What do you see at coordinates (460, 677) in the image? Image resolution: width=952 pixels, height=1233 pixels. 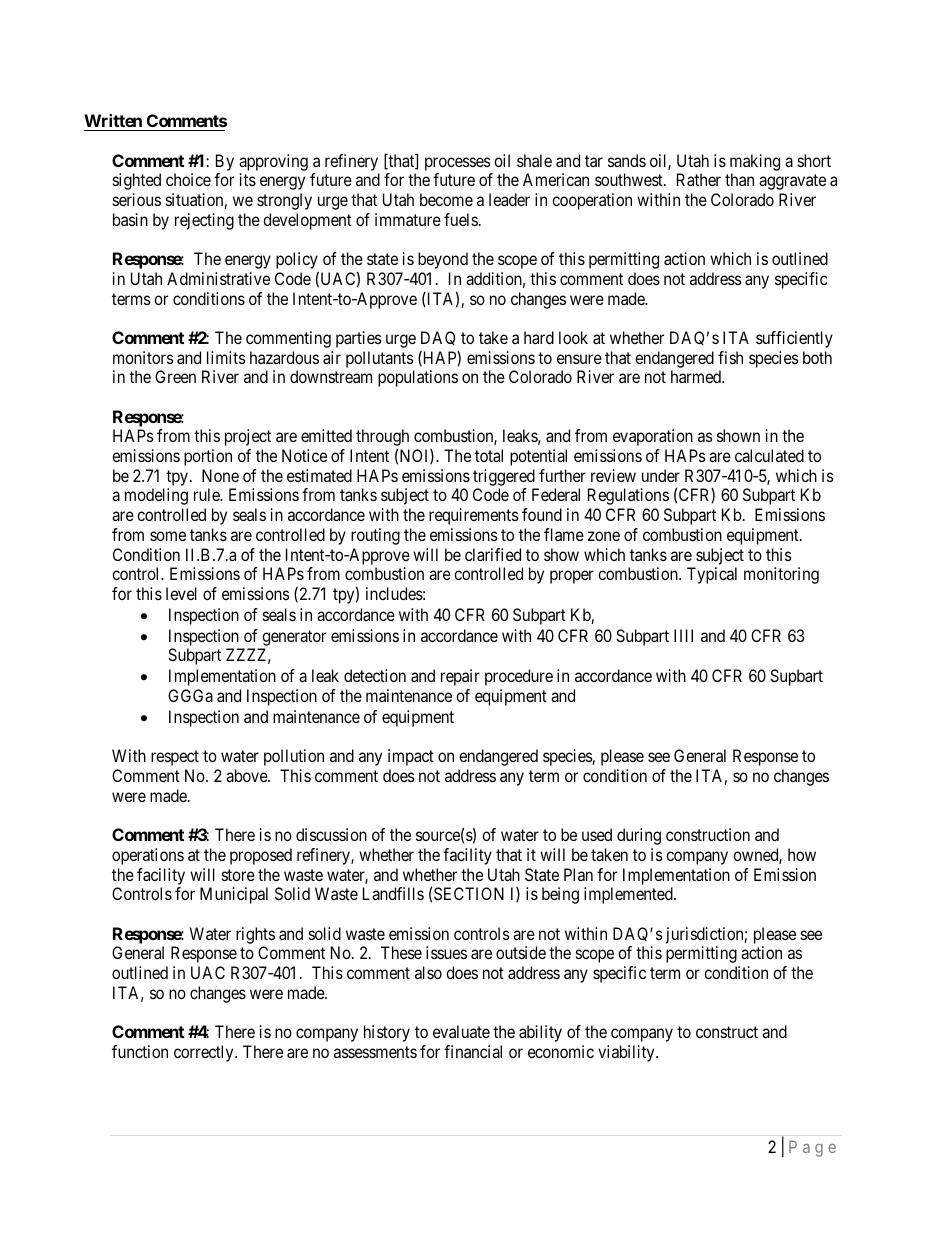 I see `repair` at bounding box center [460, 677].
